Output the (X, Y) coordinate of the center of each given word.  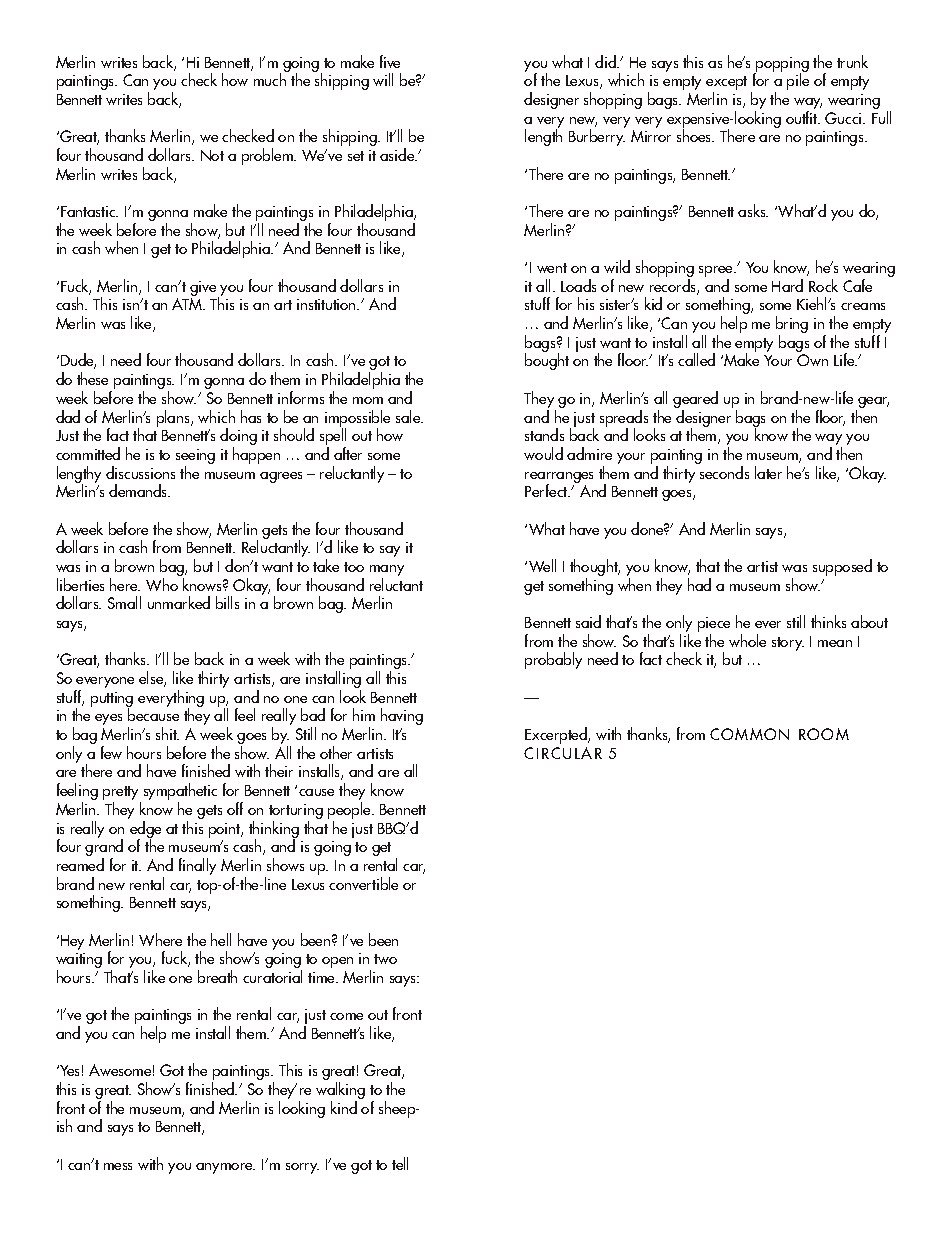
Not (212, 155)
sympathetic (180, 793)
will (383, 79)
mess (118, 1166)
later (768, 472)
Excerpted (557, 735)
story (788, 644)
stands (544, 434)
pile (798, 80)
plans (174, 418)
